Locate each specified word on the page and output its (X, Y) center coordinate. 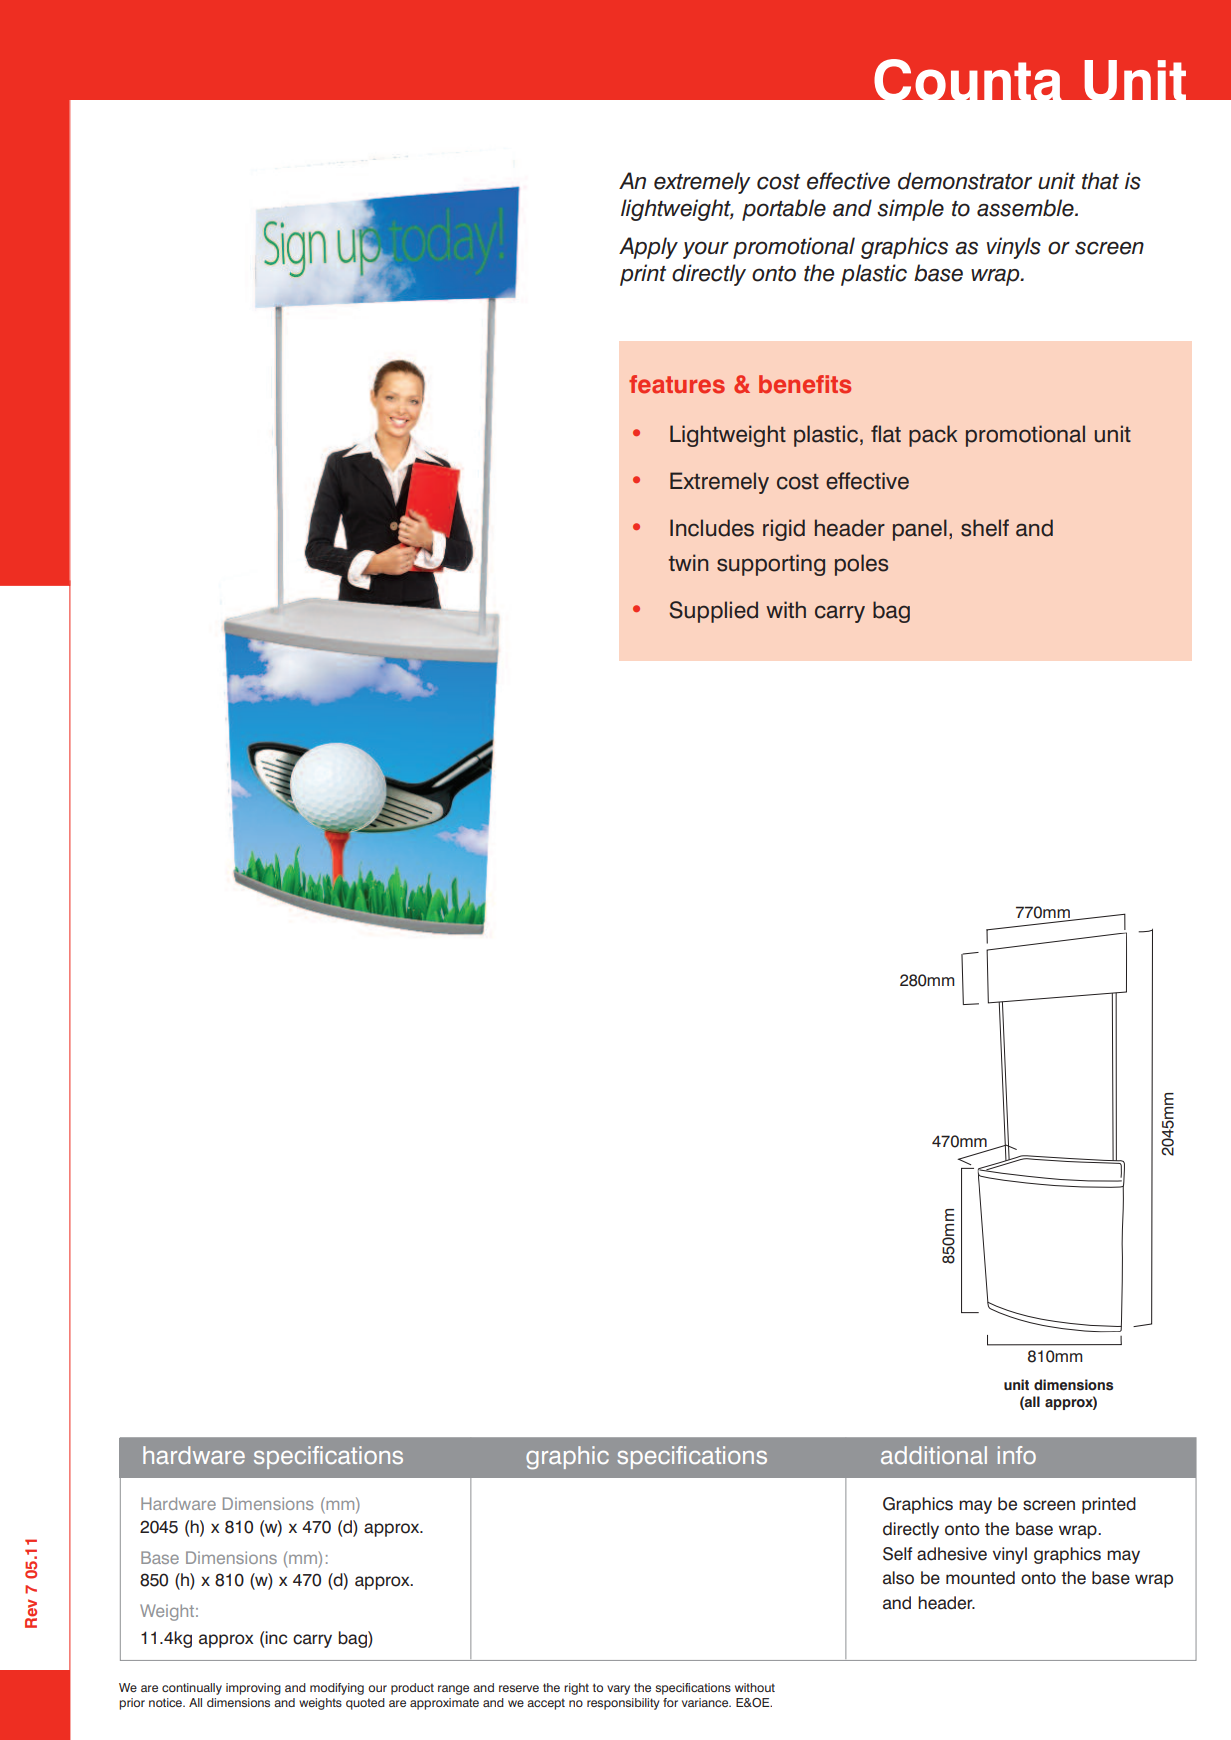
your (706, 250)
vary (618, 1690)
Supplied (713, 612)
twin (688, 562)
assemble (1026, 208)
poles (861, 565)
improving (253, 1689)
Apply (648, 248)
